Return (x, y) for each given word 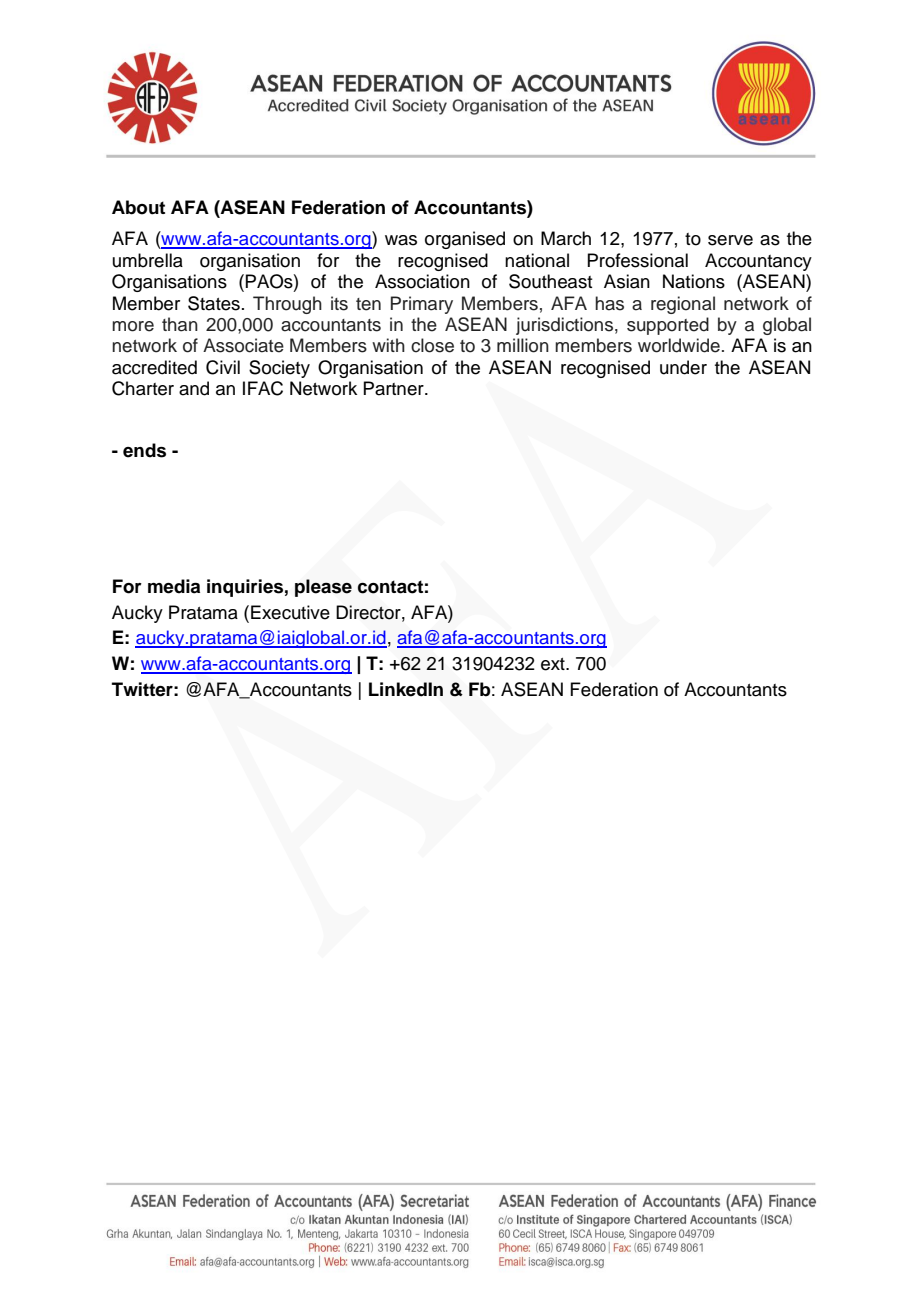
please (323, 588)
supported (668, 326)
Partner (394, 388)
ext (554, 664)
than (180, 324)
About (138, 207)
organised (465, 240)
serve (730, 240)
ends (144, 450)
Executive (290, 612)
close (432, 345)
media (174, 586)
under (683, 367)
